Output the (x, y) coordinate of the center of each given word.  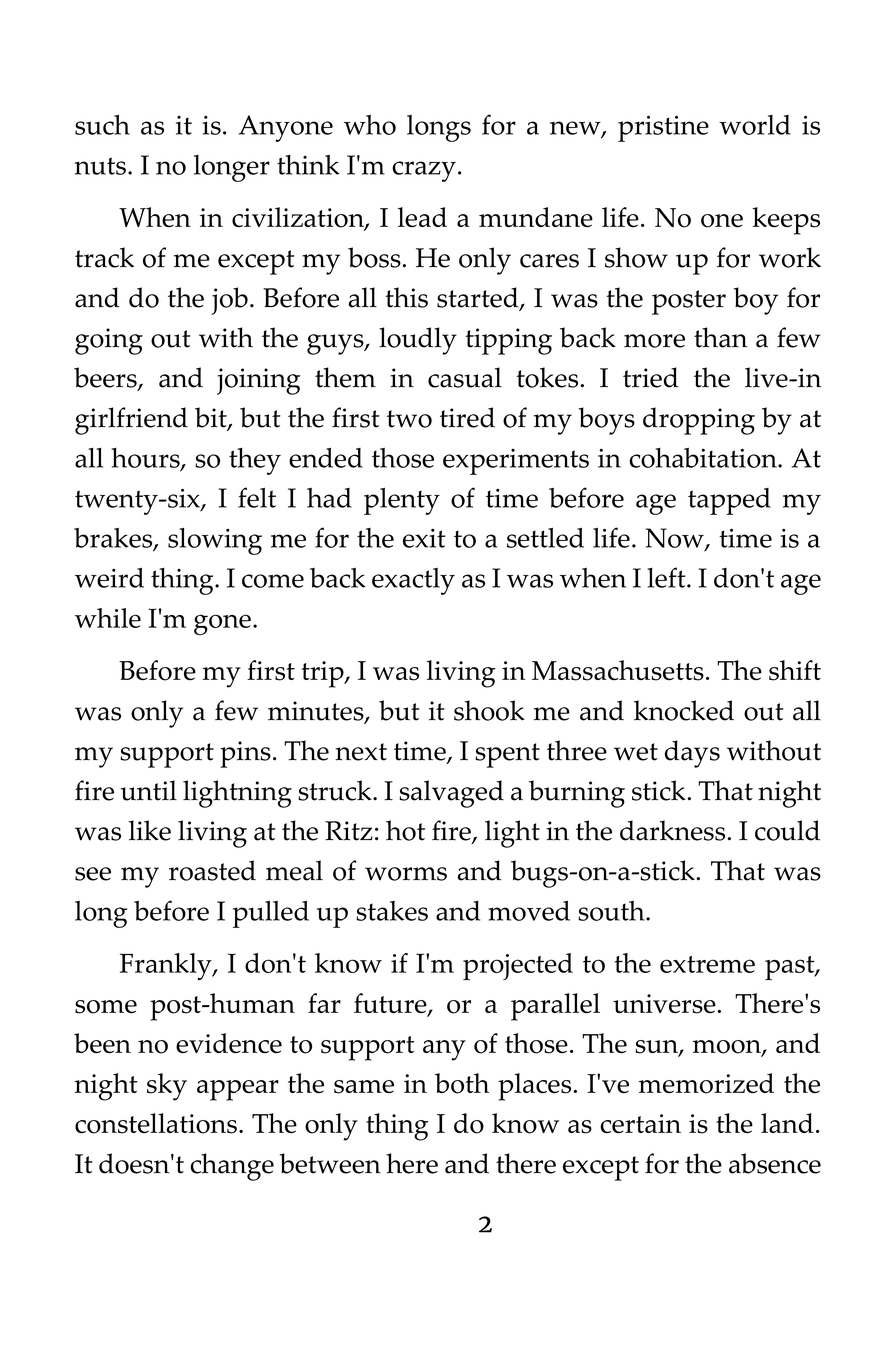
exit (424, 538)
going (109, 341)
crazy (424, 171)
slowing (215, 541)
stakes (392, 911)
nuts (102, 166)
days (692, 754)
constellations (156, 1123)
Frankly (167, 966)
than (720, 337)
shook (489, 710)
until (149, 790)
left (667, 577)
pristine (663, 128)
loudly (418, 341)
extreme (707, 964)
